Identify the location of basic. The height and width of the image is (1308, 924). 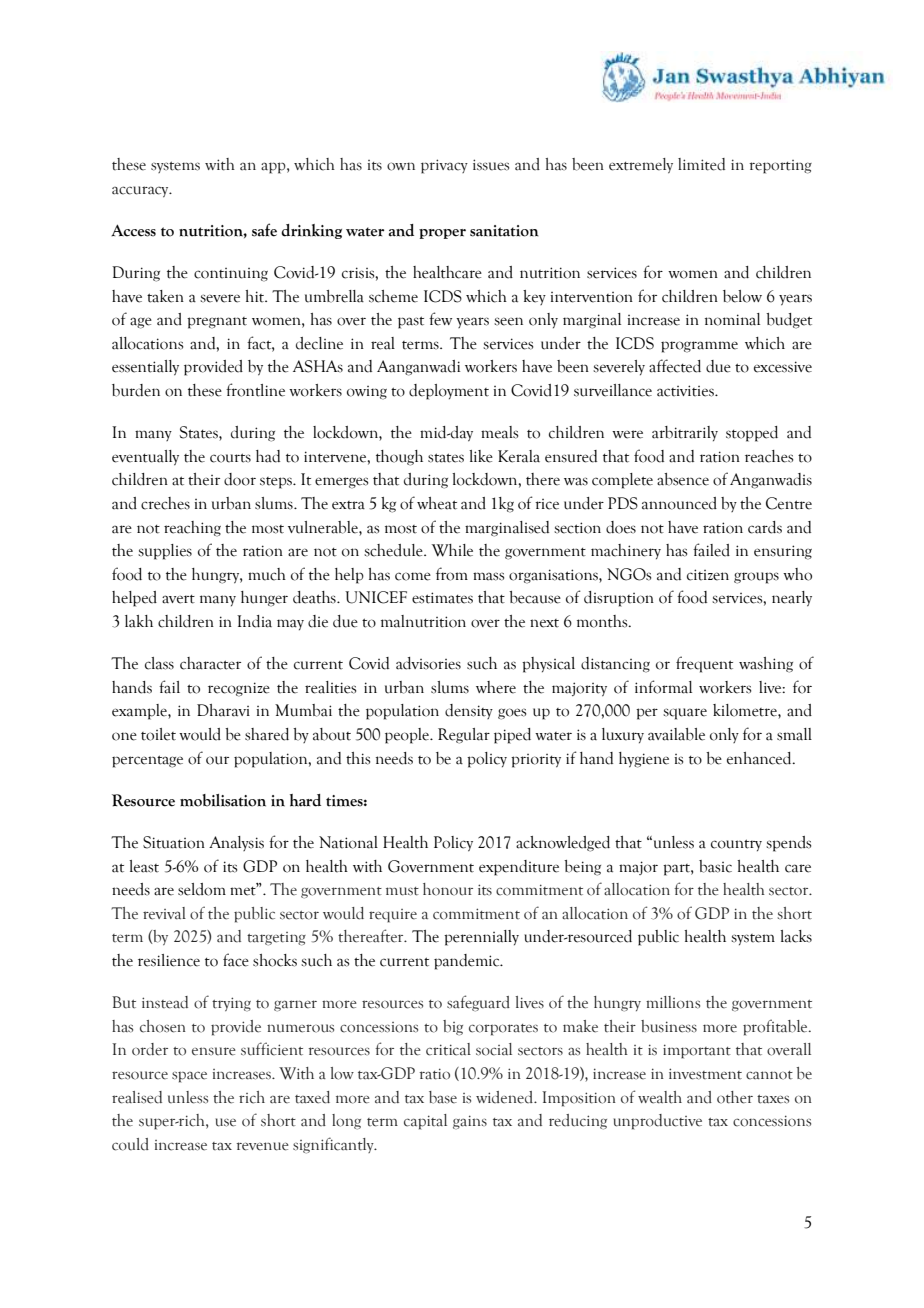
(715, 866).
